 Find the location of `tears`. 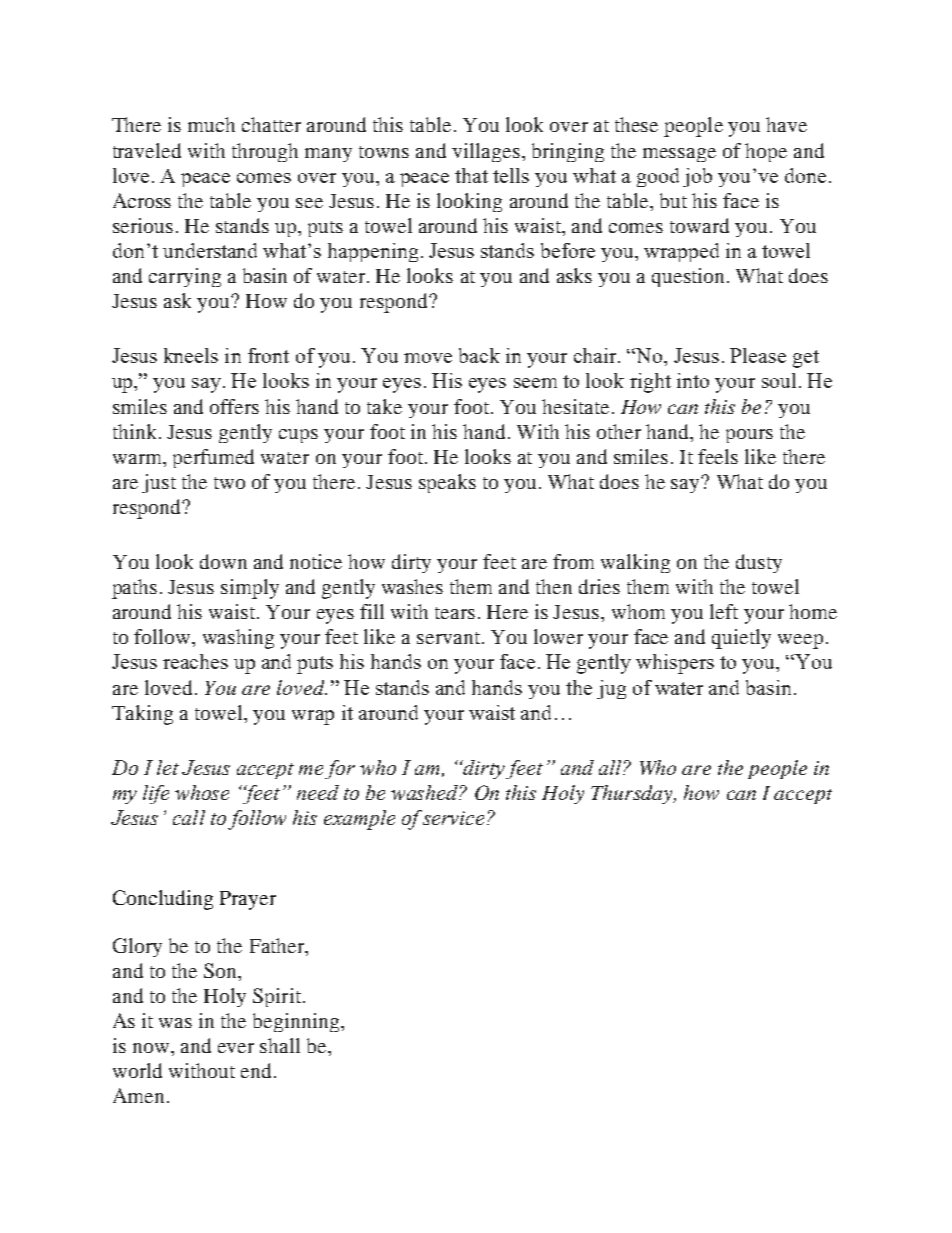

tears is located at coordinates (455, 613).
